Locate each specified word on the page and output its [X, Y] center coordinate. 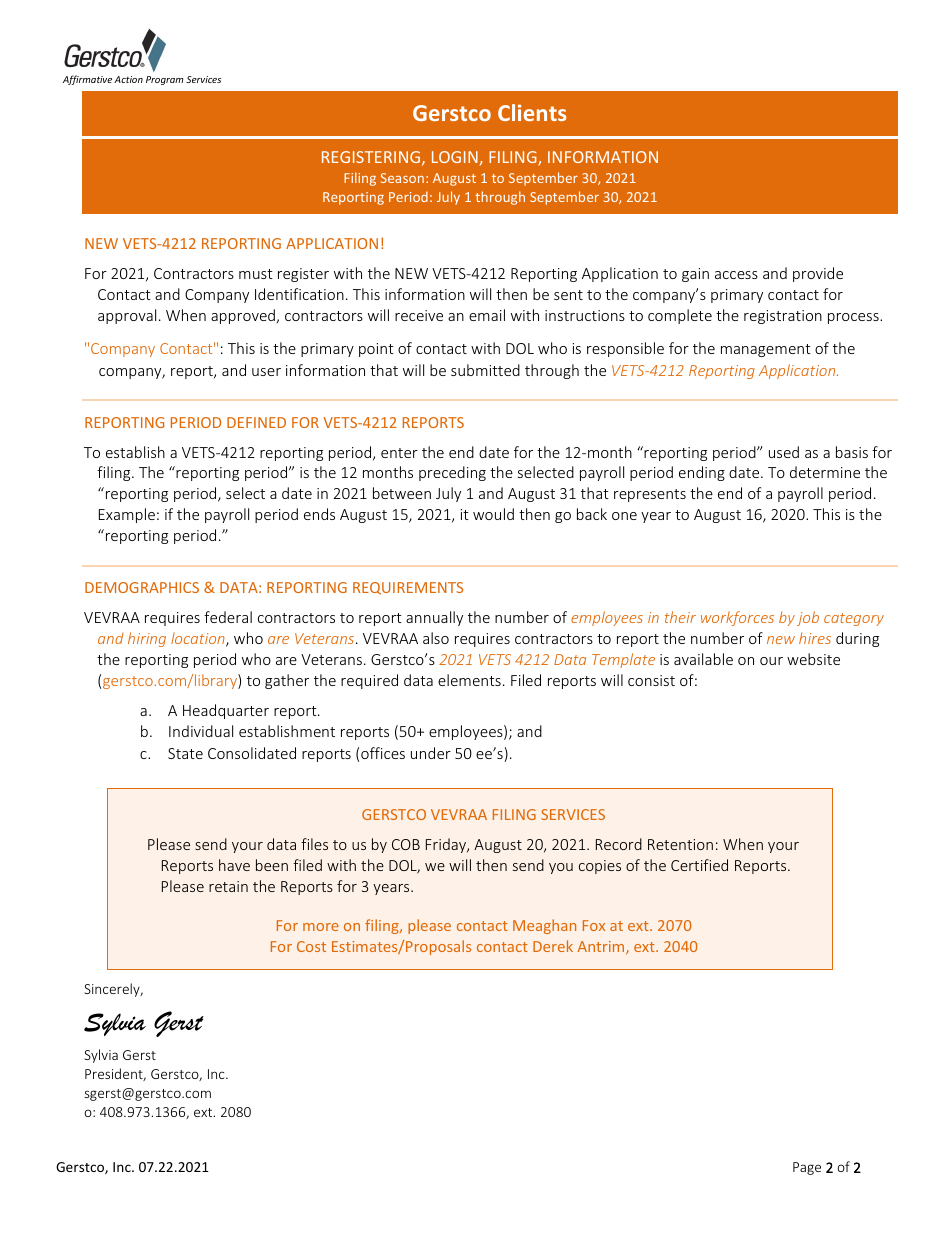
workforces [737, 618]
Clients [532, 112]
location [199, 639]
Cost [311, 946]
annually [434, 618]
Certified [699, 865]
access [736, 275]
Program [165, 80]
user [266, 372]
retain [228, 886]
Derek [553, 946]
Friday [447, 845]
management [766, 350]
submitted [485, 370]
